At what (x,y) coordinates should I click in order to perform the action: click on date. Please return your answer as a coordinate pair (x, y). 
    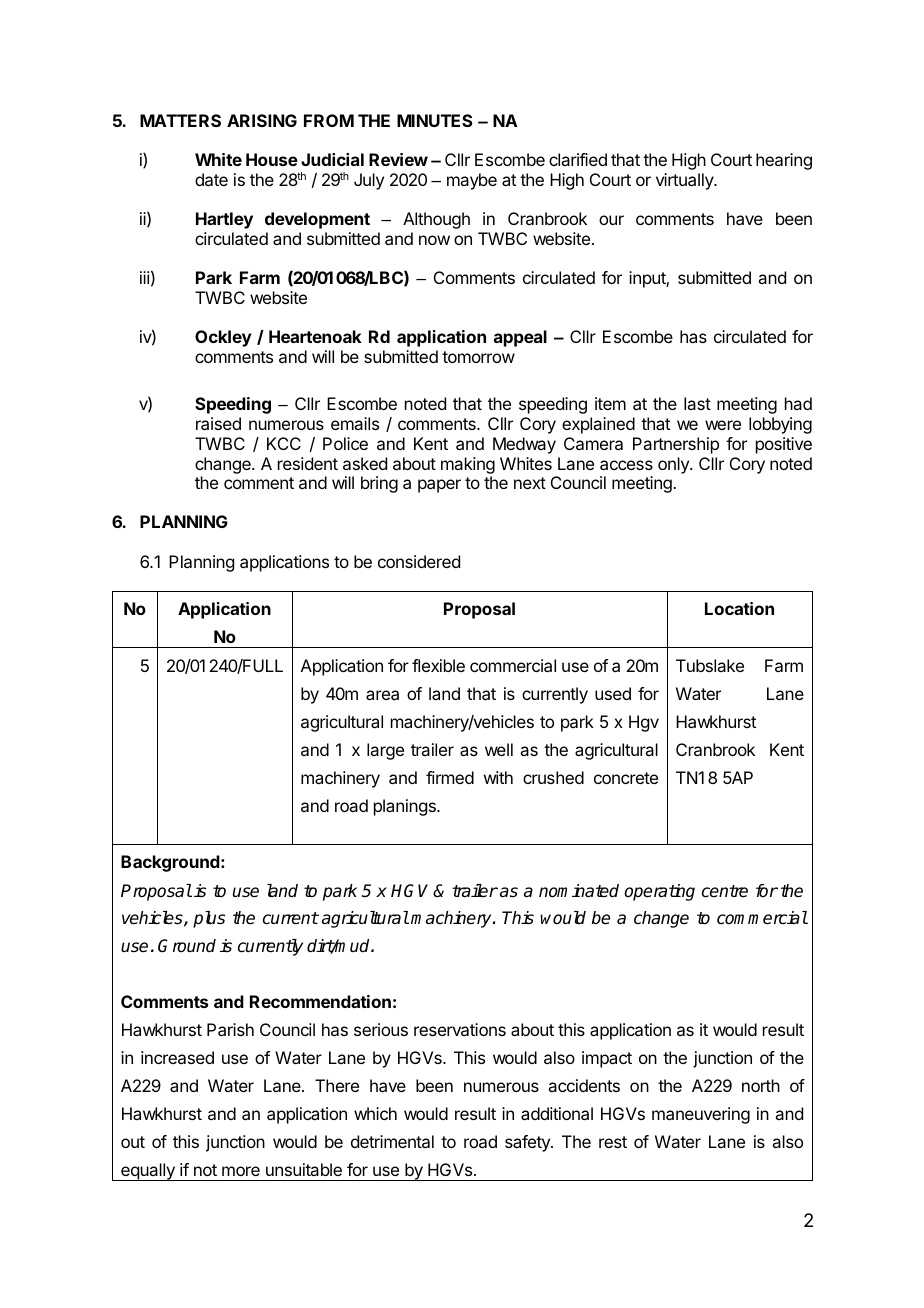
    Looking at the image, I should click on (211, 179).
